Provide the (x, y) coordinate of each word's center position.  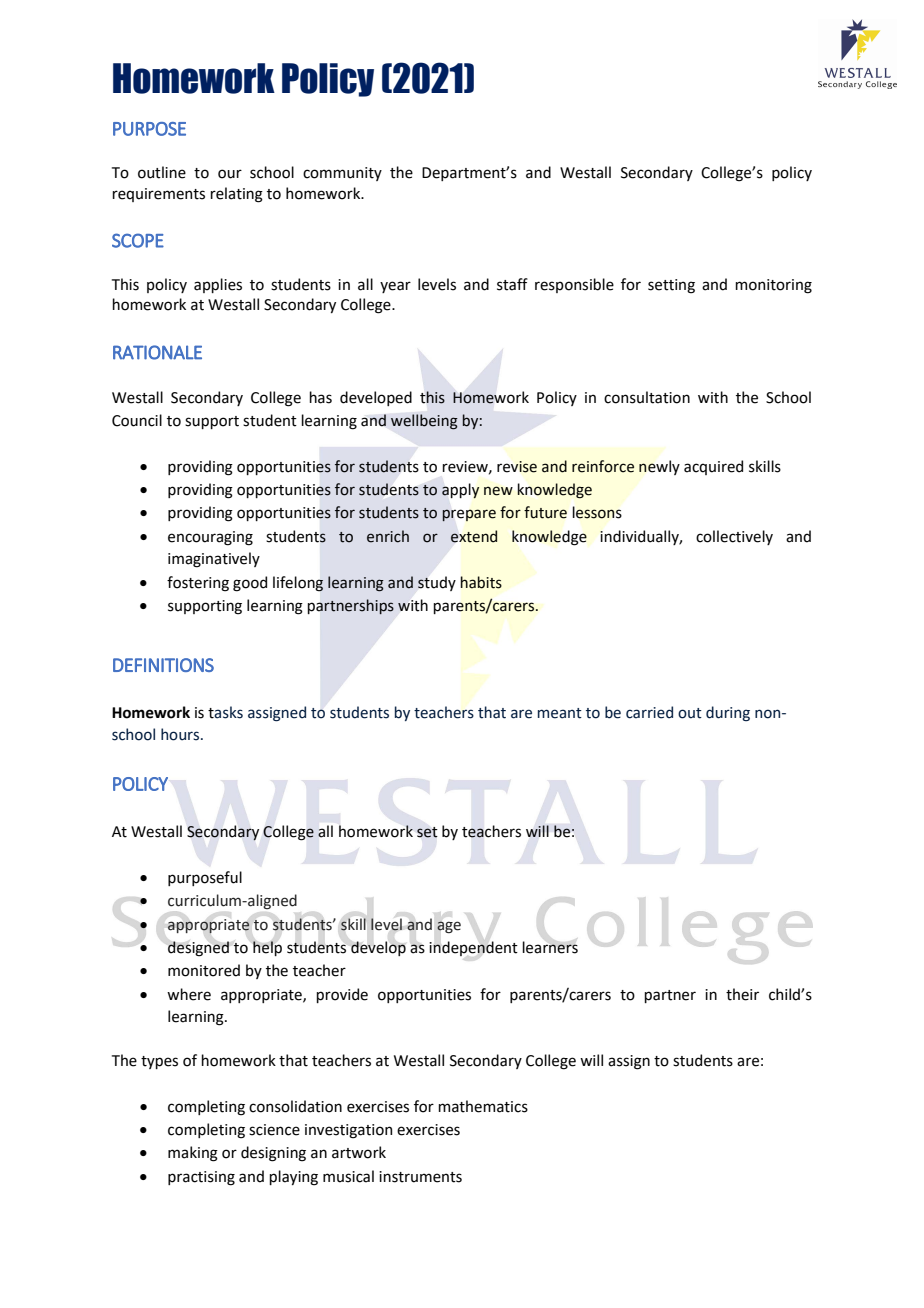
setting (671, 286)
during (728, 713)
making (193, 1154)
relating (236, 195)
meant (560, 713)
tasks (225, 712)
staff (512, 284)
